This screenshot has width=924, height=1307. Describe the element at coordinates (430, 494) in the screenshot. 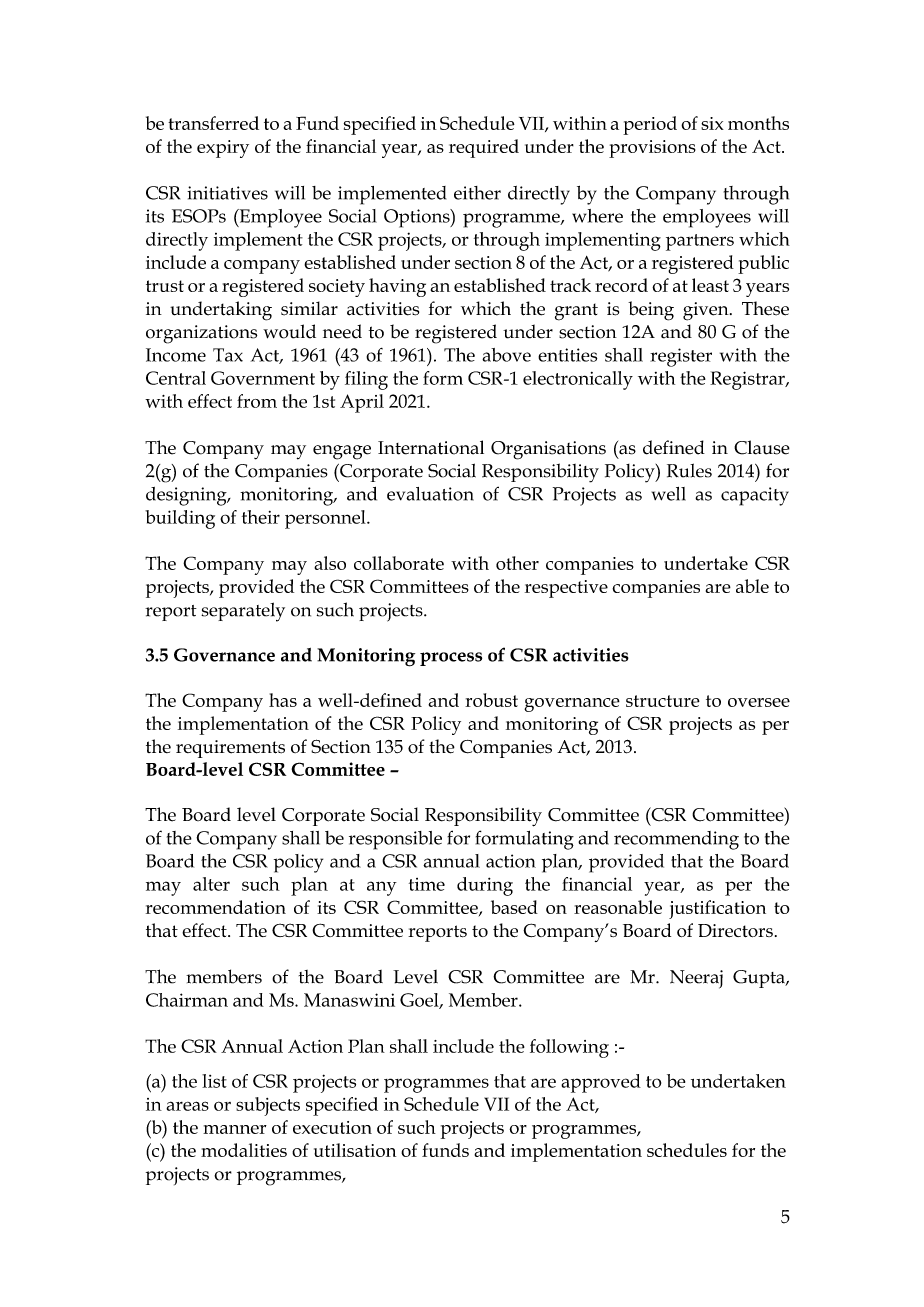

I see `evaluation` at that location.
